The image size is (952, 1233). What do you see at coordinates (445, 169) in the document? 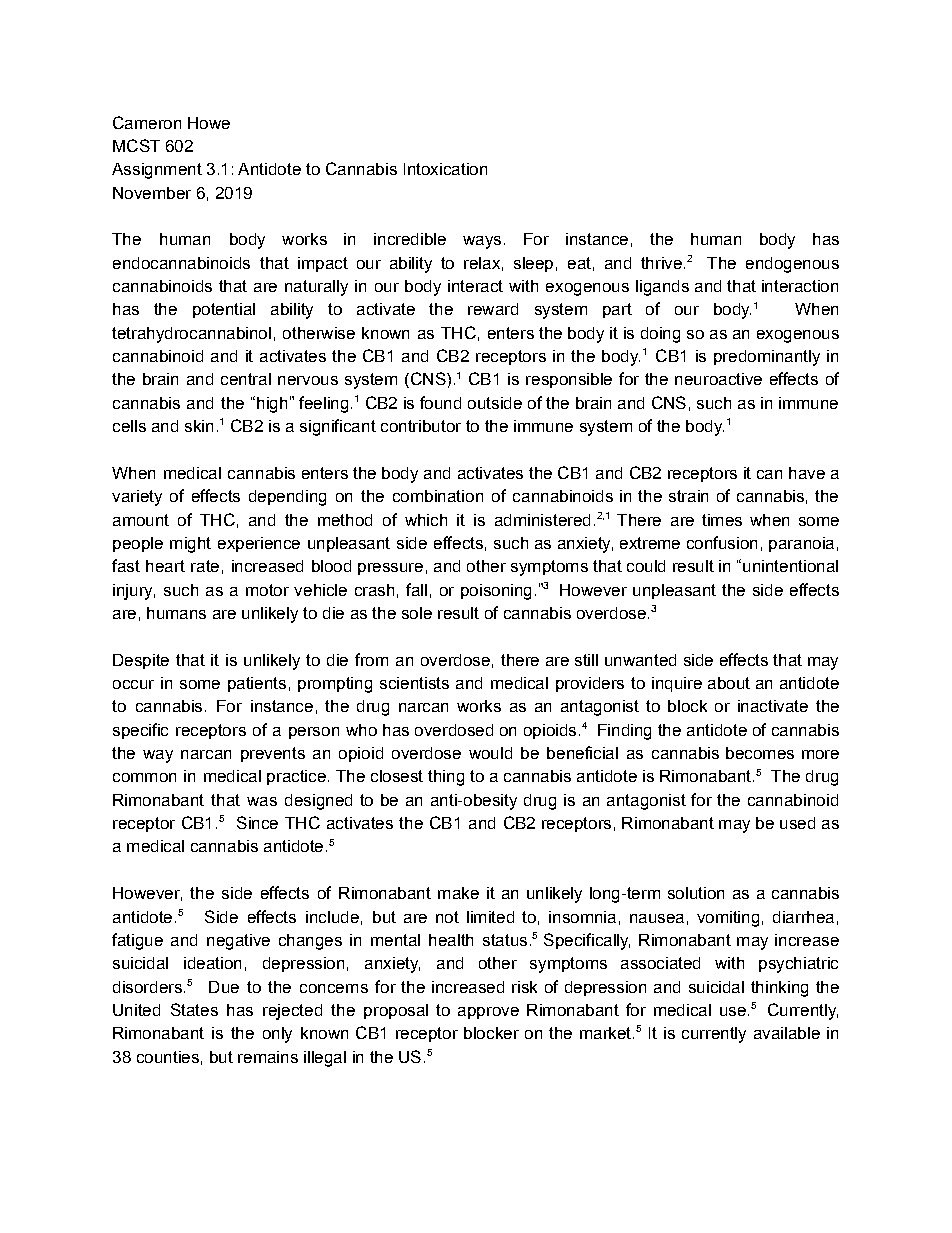
I see `Intoxication` at bounding box center [445, 169].
